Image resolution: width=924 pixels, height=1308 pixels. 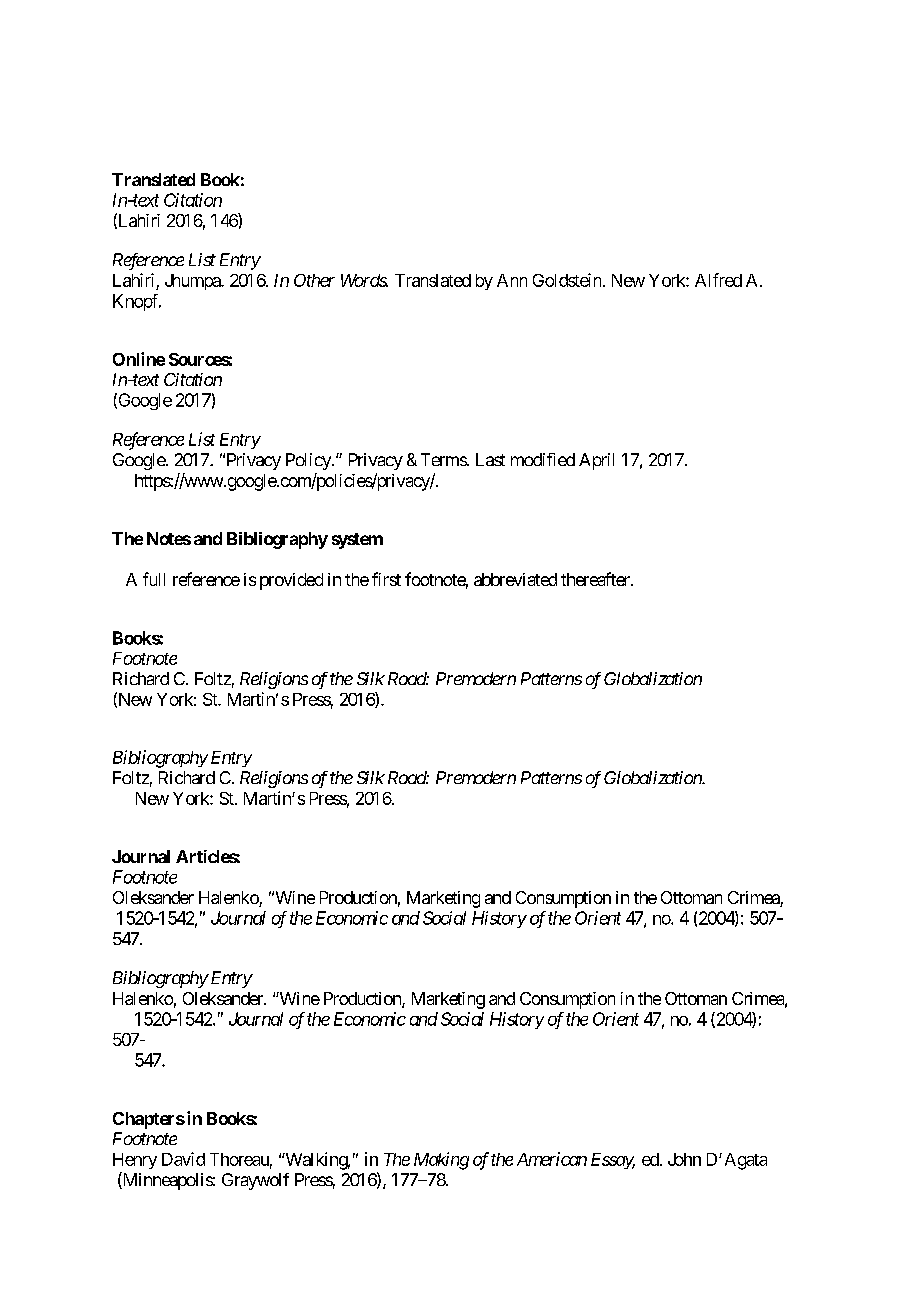 What do you see at coordinates (357, 541) in the screenshot?
I see `system` at bounding box center [357, 541].
